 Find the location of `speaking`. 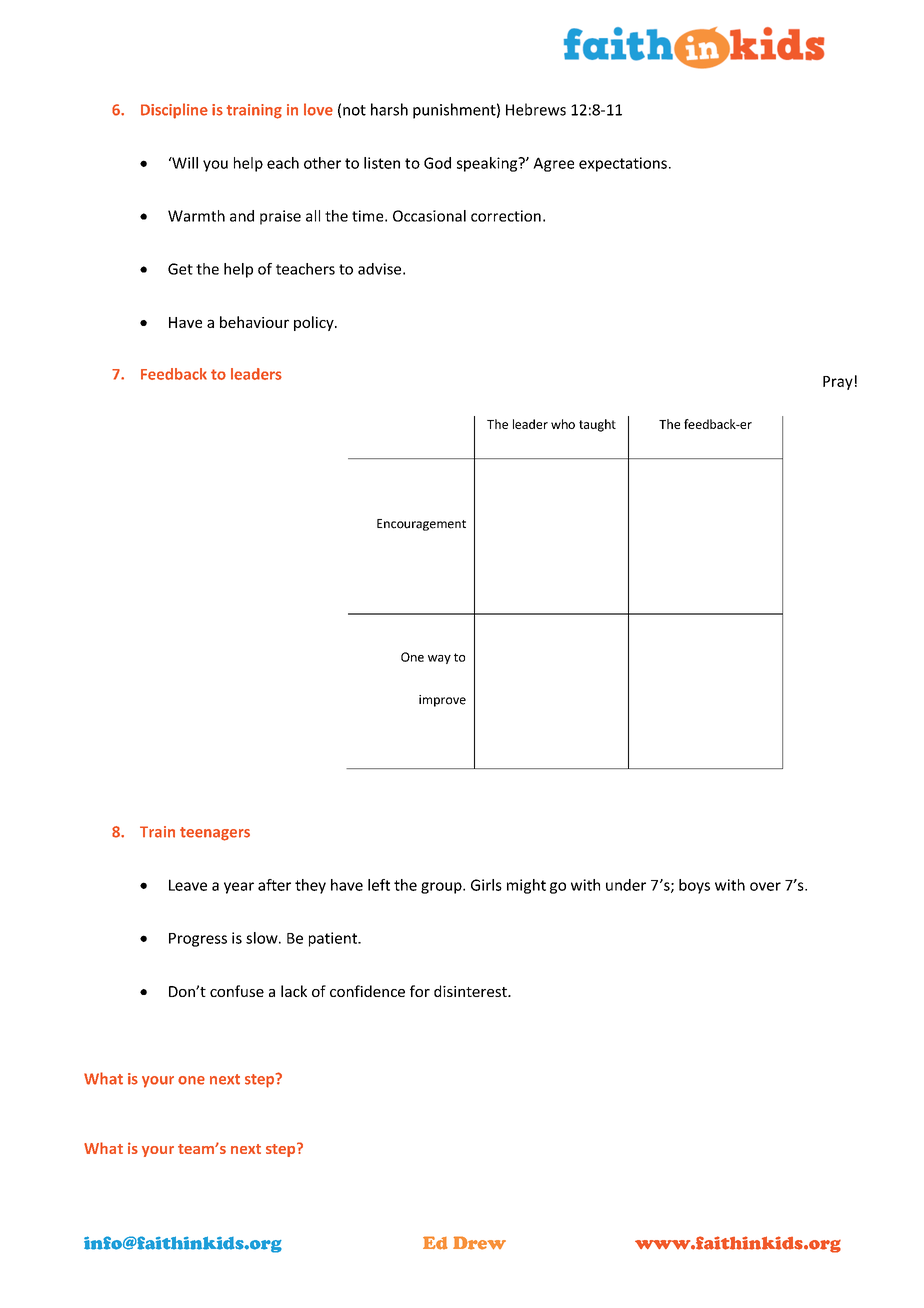

speaking is located at coordinates (488, 164).
